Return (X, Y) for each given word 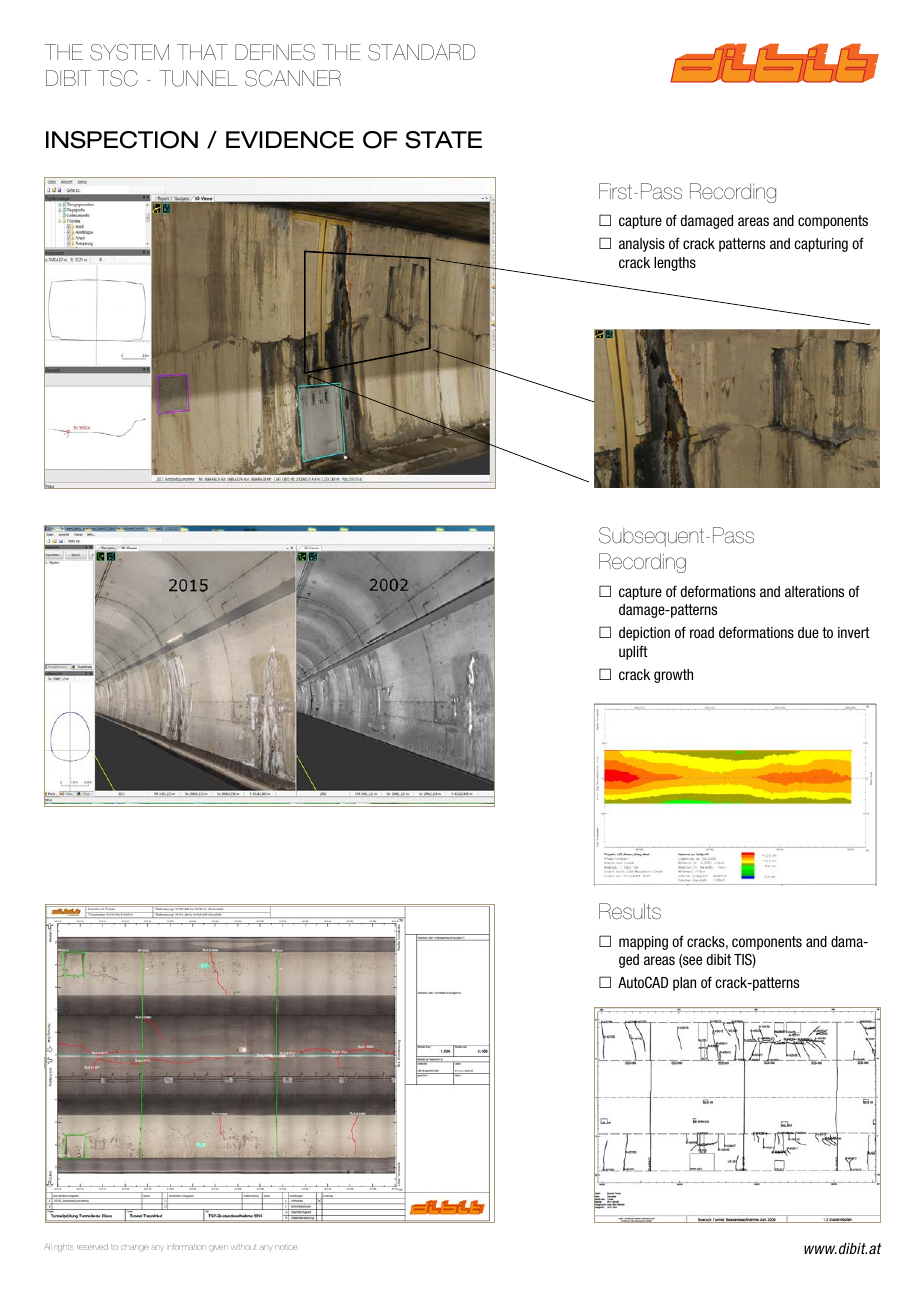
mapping (643, 943)
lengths (675, 264)
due (808, 632)
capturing (821, 245)
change (135, 1248)
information (186, 1247)
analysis (642, 245)
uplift (633, 652)
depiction (644, 634)
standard (421, 52)
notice (286, 1247)
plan (684, 984)
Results (630, 911)
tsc (118, 78)
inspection (122, 140)
